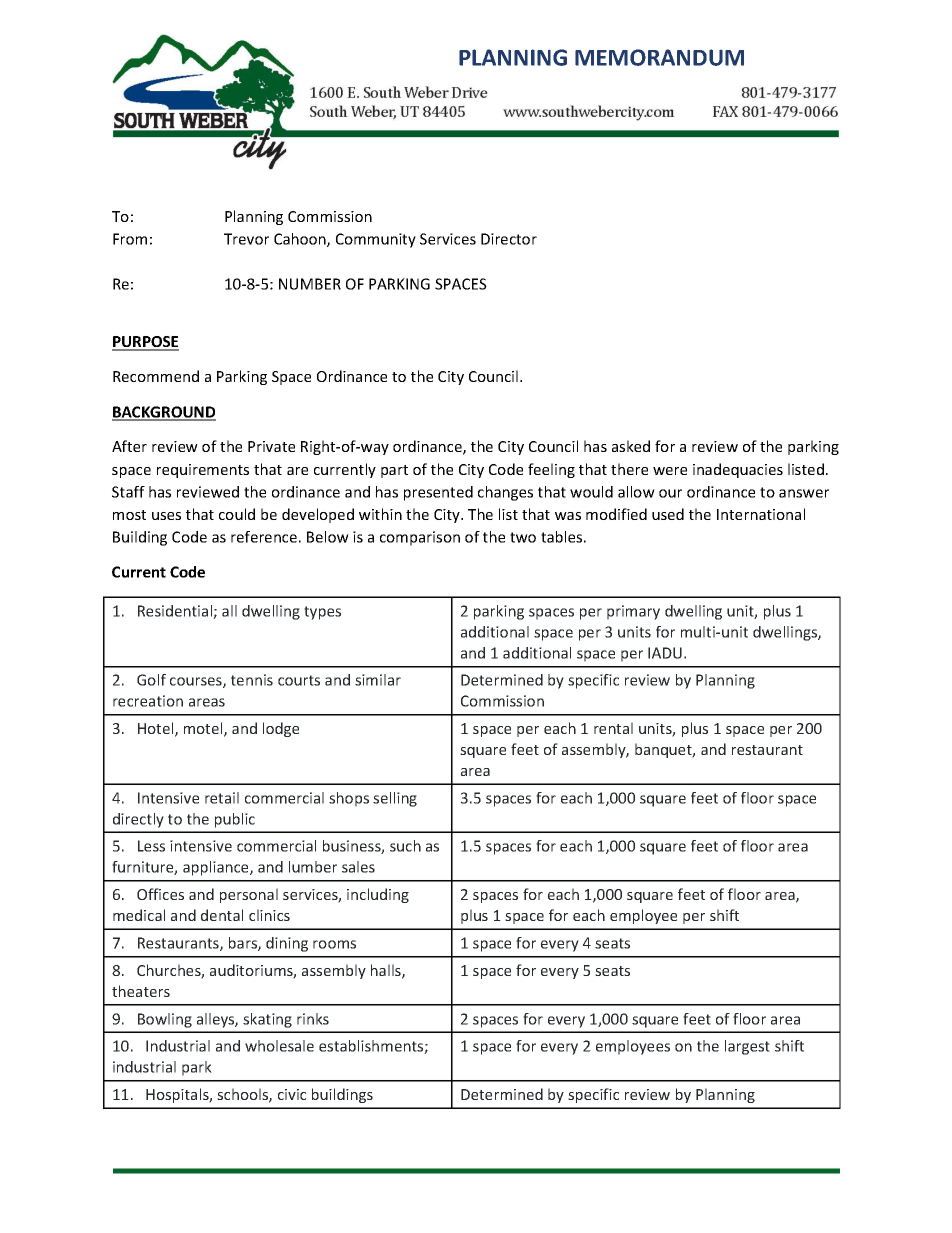 This screenshot has width=952, height=1233. I want to click on inadequacies, so click(738, 470).
